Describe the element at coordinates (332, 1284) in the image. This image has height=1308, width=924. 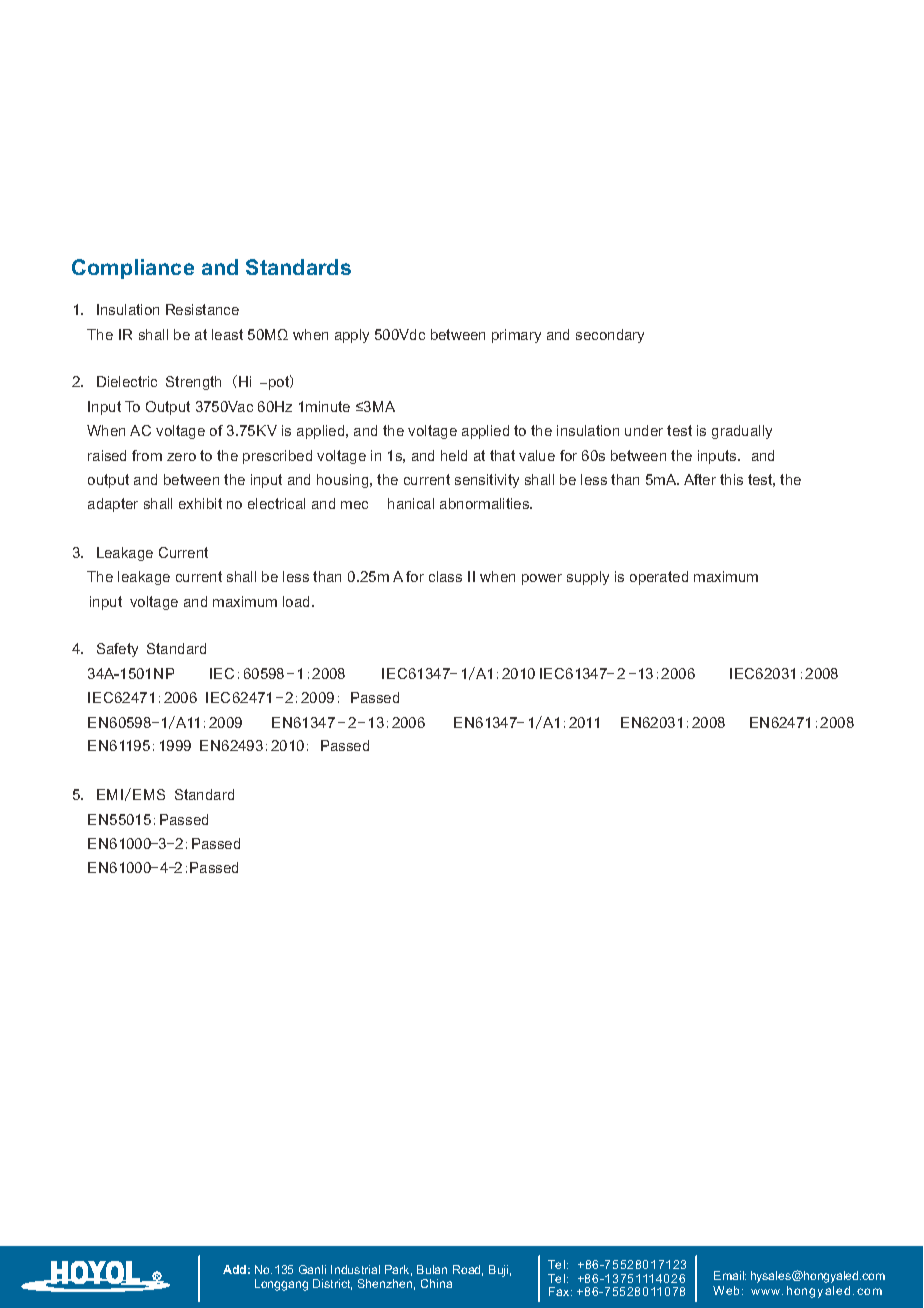
I see `District` at that location.
